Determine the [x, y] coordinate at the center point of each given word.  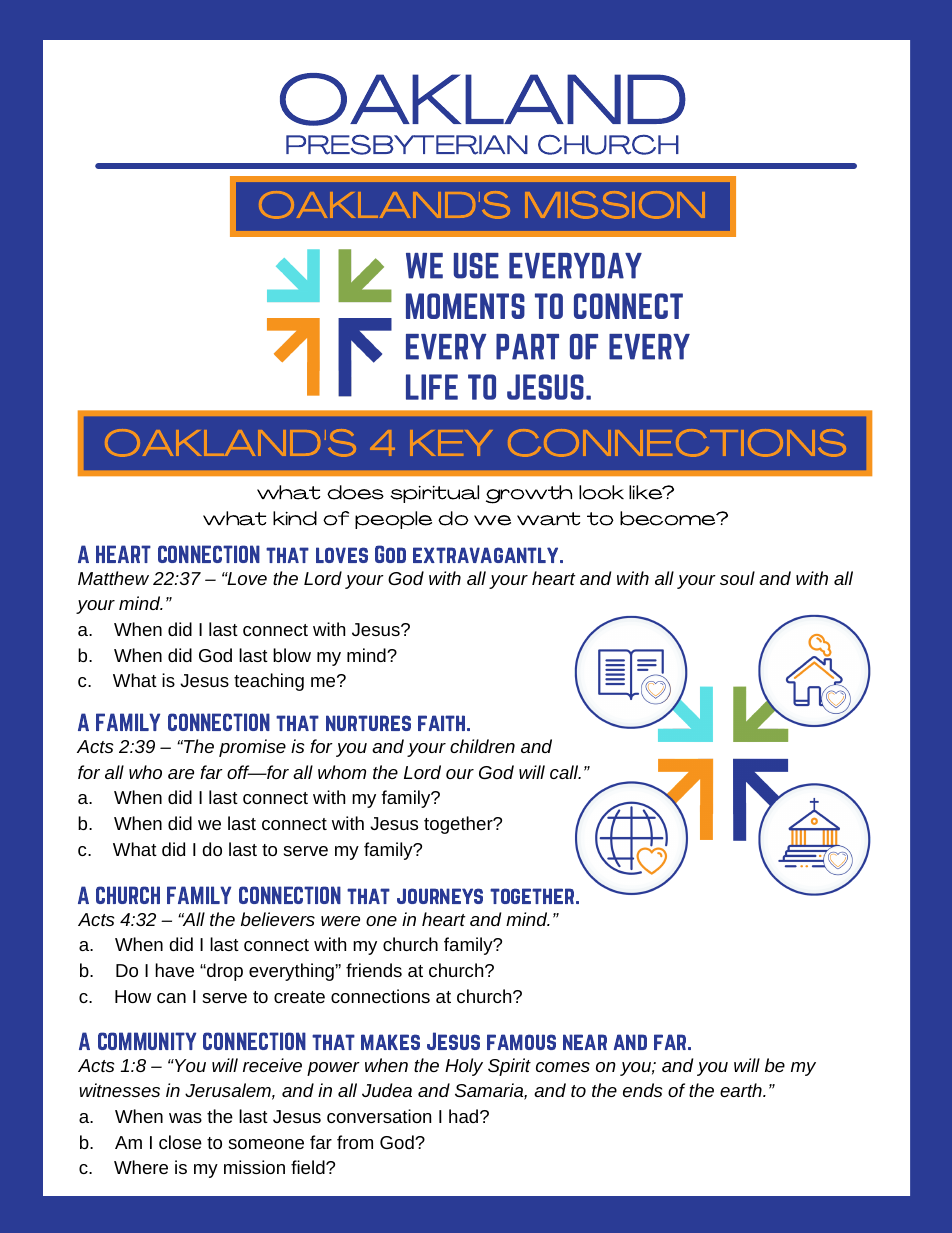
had [463, 1116]
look [601, 492]
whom [342, 772]
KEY [451, 443]
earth [742, 1090]
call [565, 772]
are [181, 774]
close [180, 1142]
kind [295, 518]
